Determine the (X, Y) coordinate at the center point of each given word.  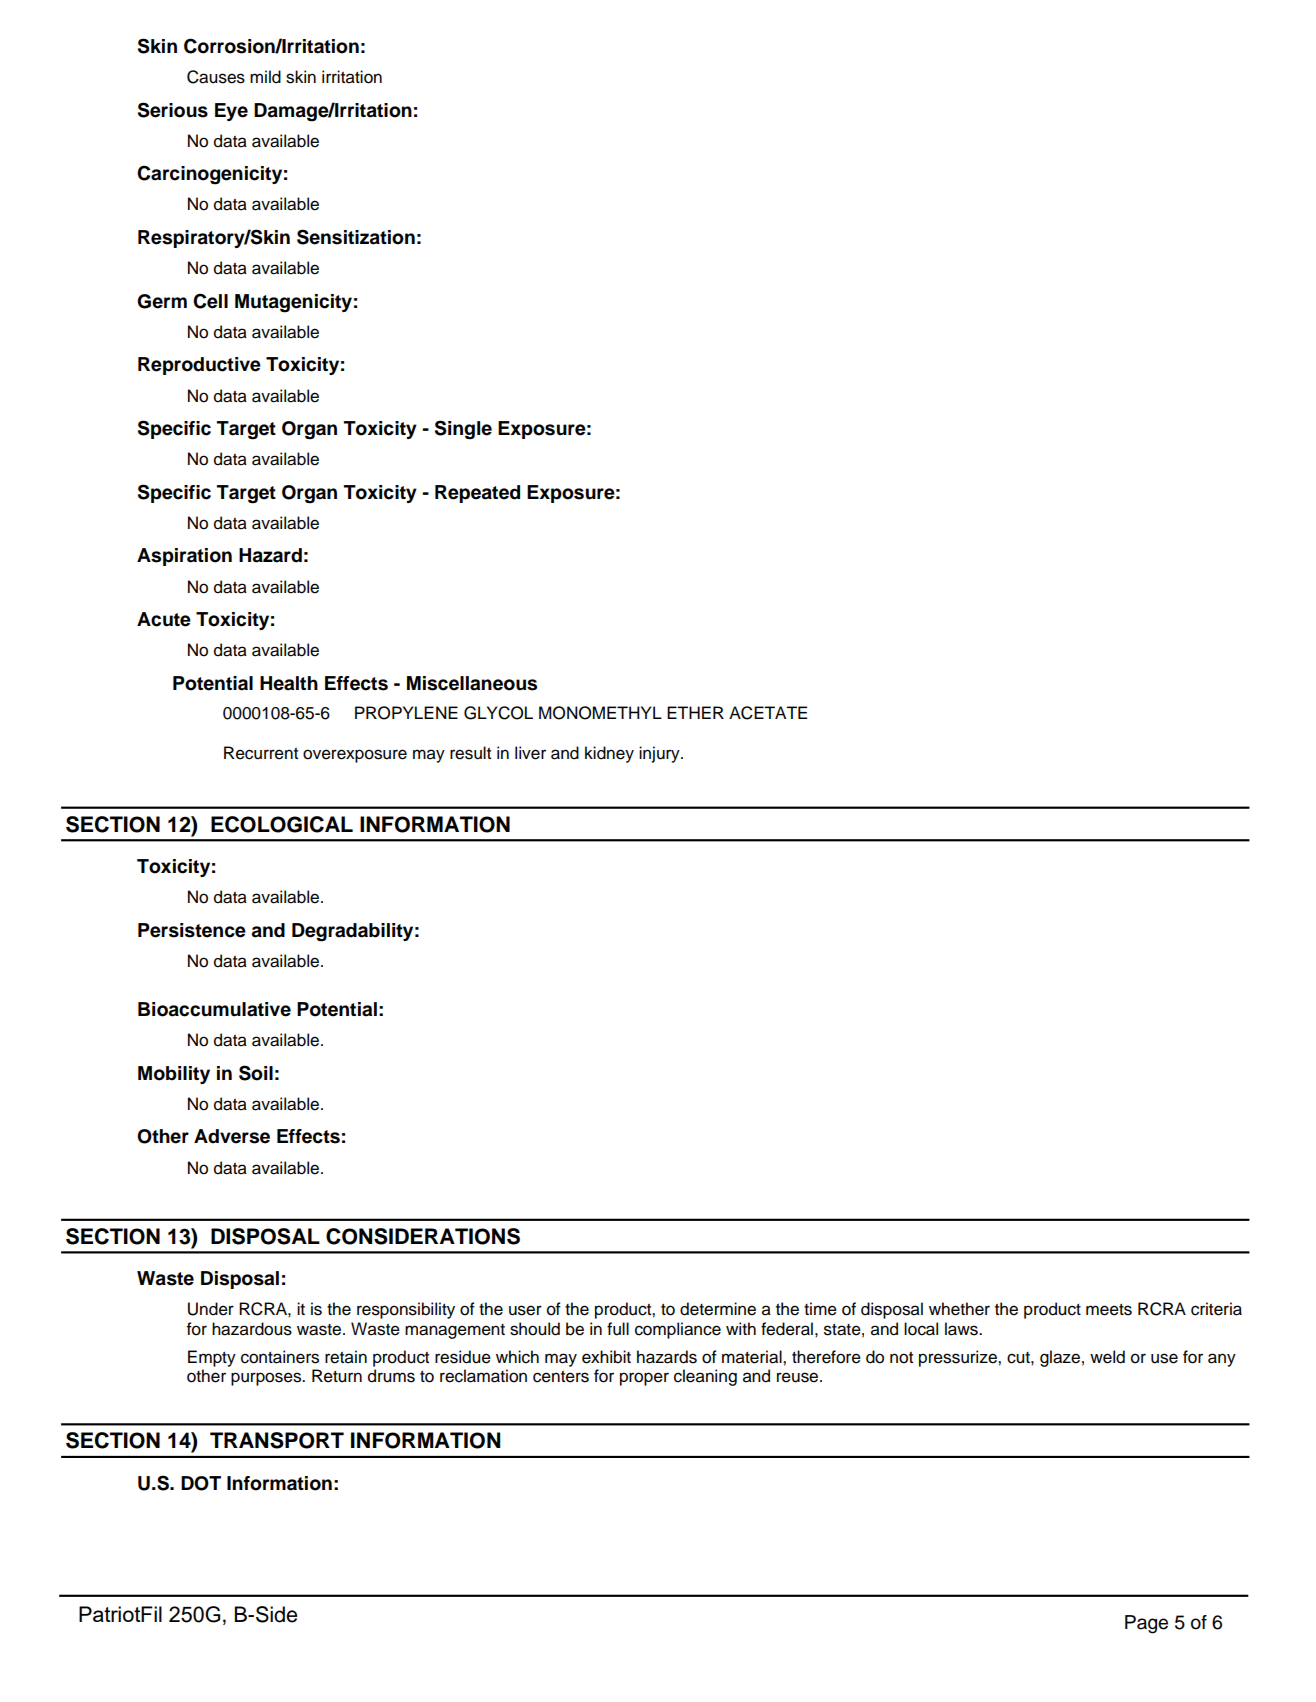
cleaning (705, 1377)
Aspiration (184, 557)
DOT (201, 1483)
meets (1109, 1310)
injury (660, 754)
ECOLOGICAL (282, 824)
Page (1146, 1624)
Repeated (477, 494)
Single (463, 430)
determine (718, 1309)
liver (530, 753)
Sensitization (356, 237)
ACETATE (768, 713)
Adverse (232, 1136)
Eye (231, 112)
